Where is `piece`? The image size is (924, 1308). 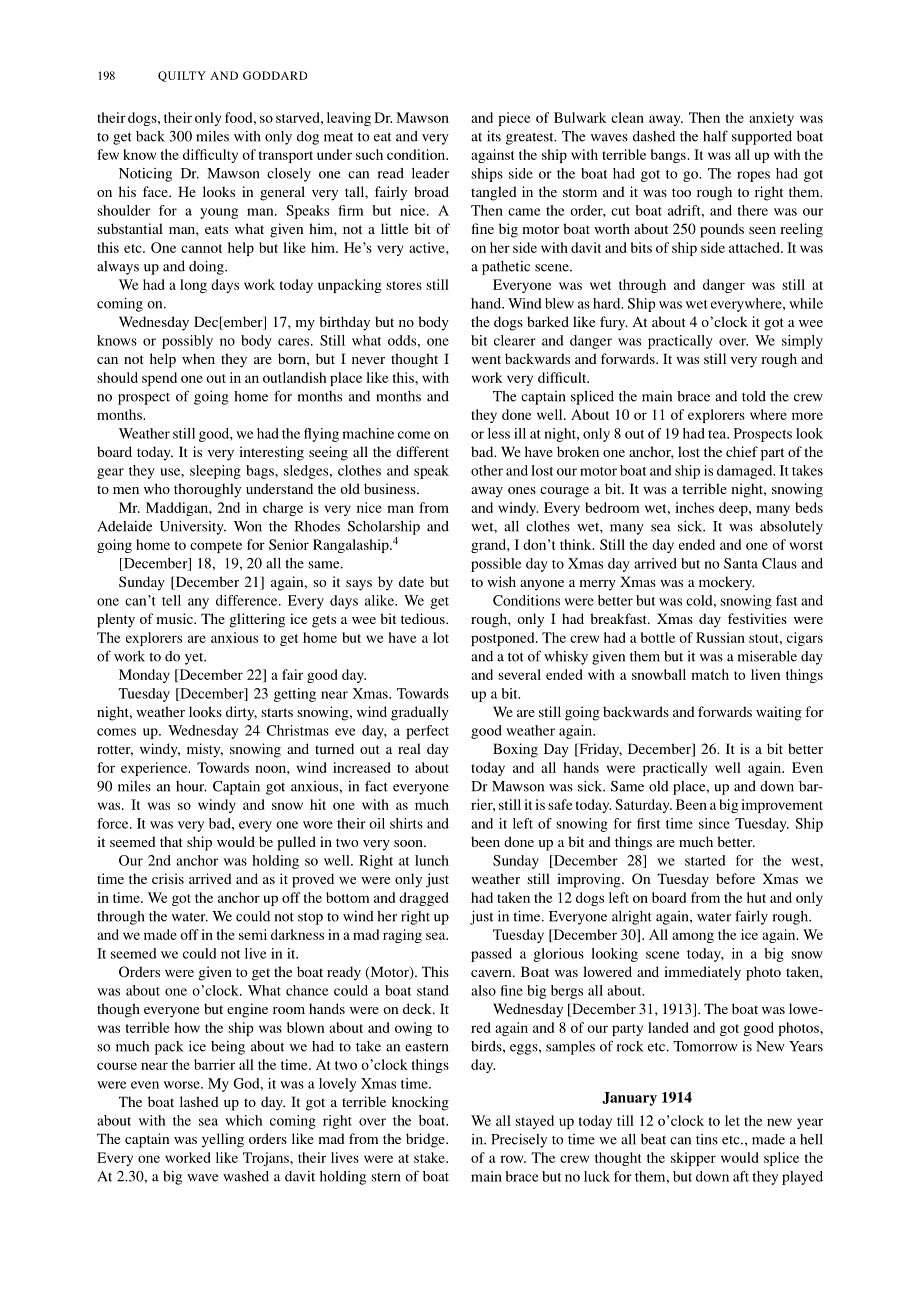 piece is located at coordinates (514, 119).
